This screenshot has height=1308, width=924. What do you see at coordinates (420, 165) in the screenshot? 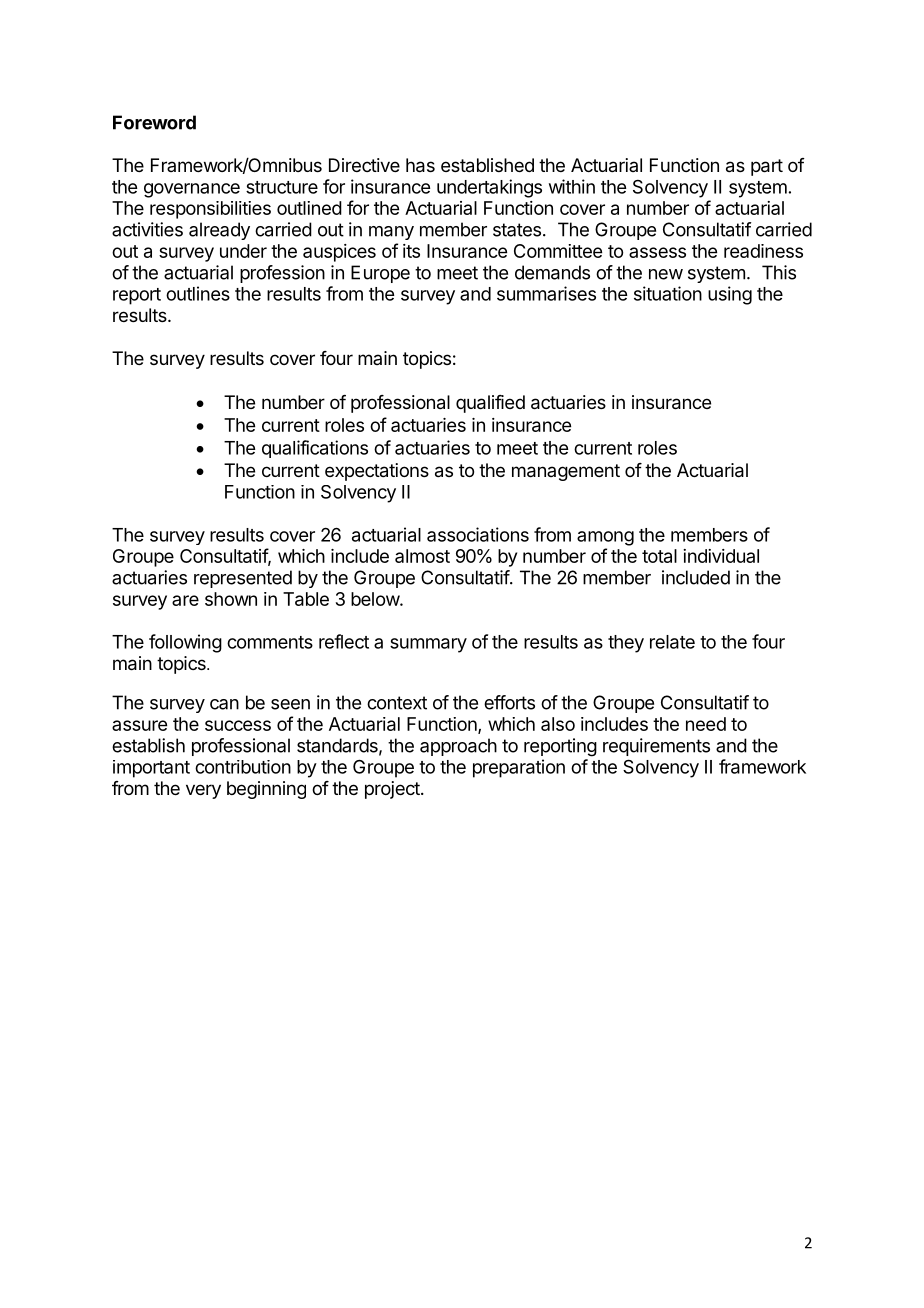
I see `has` at bounding box center [420, 165].
